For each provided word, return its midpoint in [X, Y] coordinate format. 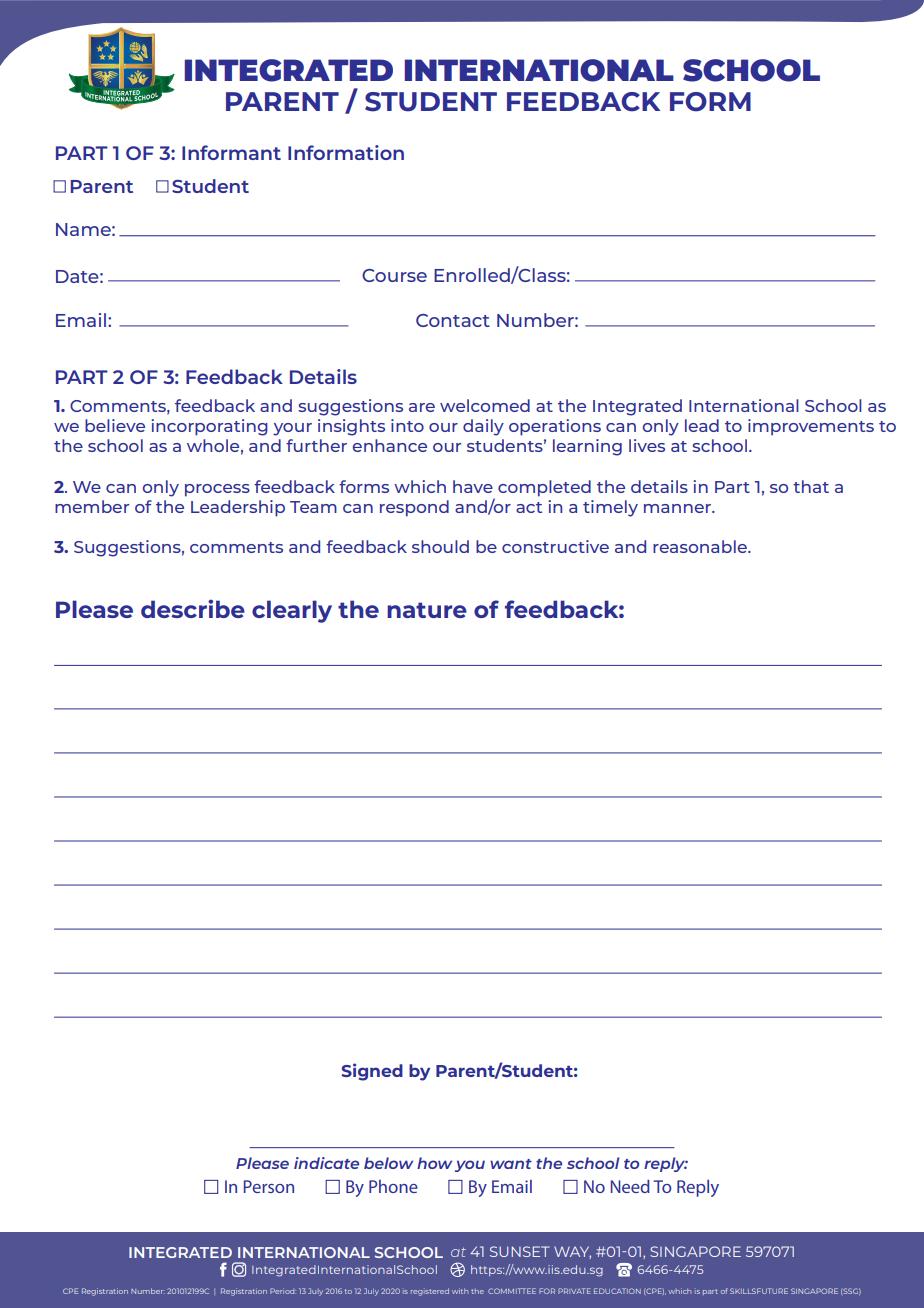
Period [283, 1291]
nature [427, 610]
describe [193, 608]
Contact [453, 320]
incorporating [209, 427]
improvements [811, 427]
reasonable [701, 546]
